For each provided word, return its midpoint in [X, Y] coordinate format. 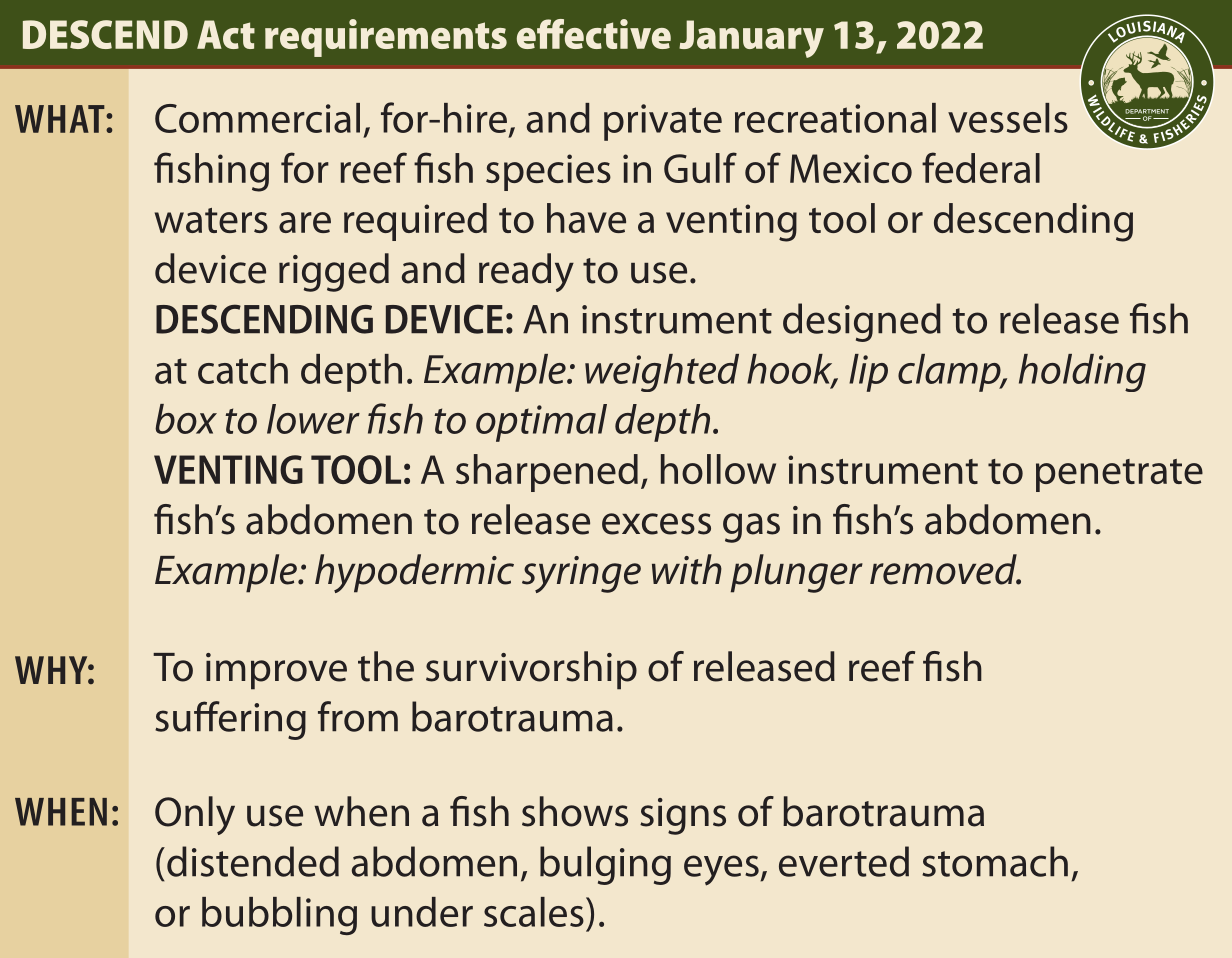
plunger [797, 573]
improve [276, 671]
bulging [605, 865]
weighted [662, 373]
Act [226, 34]
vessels [1008, 118]
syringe [581, 574]
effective [594, 34]
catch [243, 369]
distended [253, 861]
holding [1082, 373]
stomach [995, 861]
